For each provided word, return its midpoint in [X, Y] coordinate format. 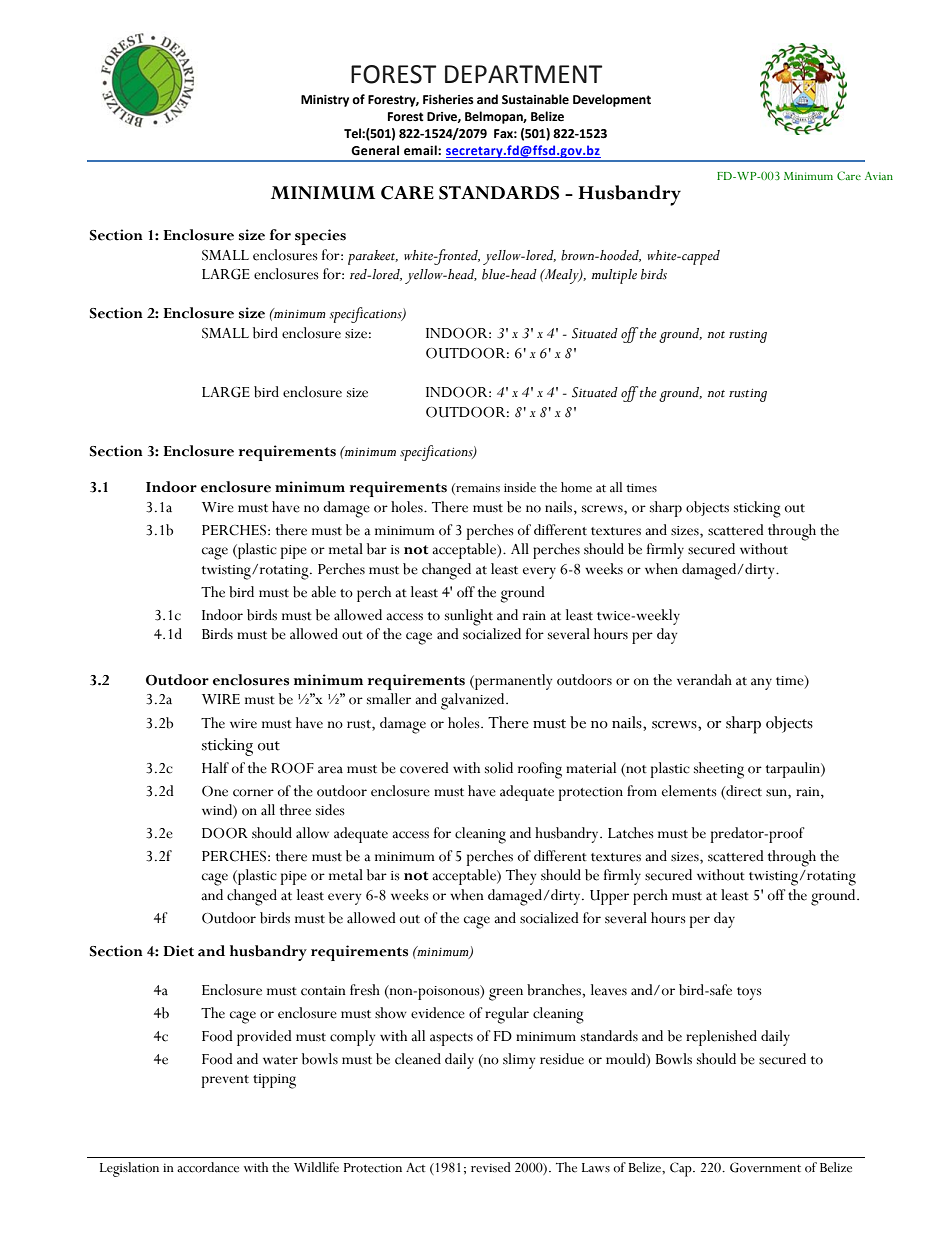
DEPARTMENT [523, 74]
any [761, 684]
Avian [879, 175]
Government [765, 1167]
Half [215, 768]
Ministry [325, 101]
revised [491, 1167]
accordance [208, 1167]
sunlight [469, 617]
